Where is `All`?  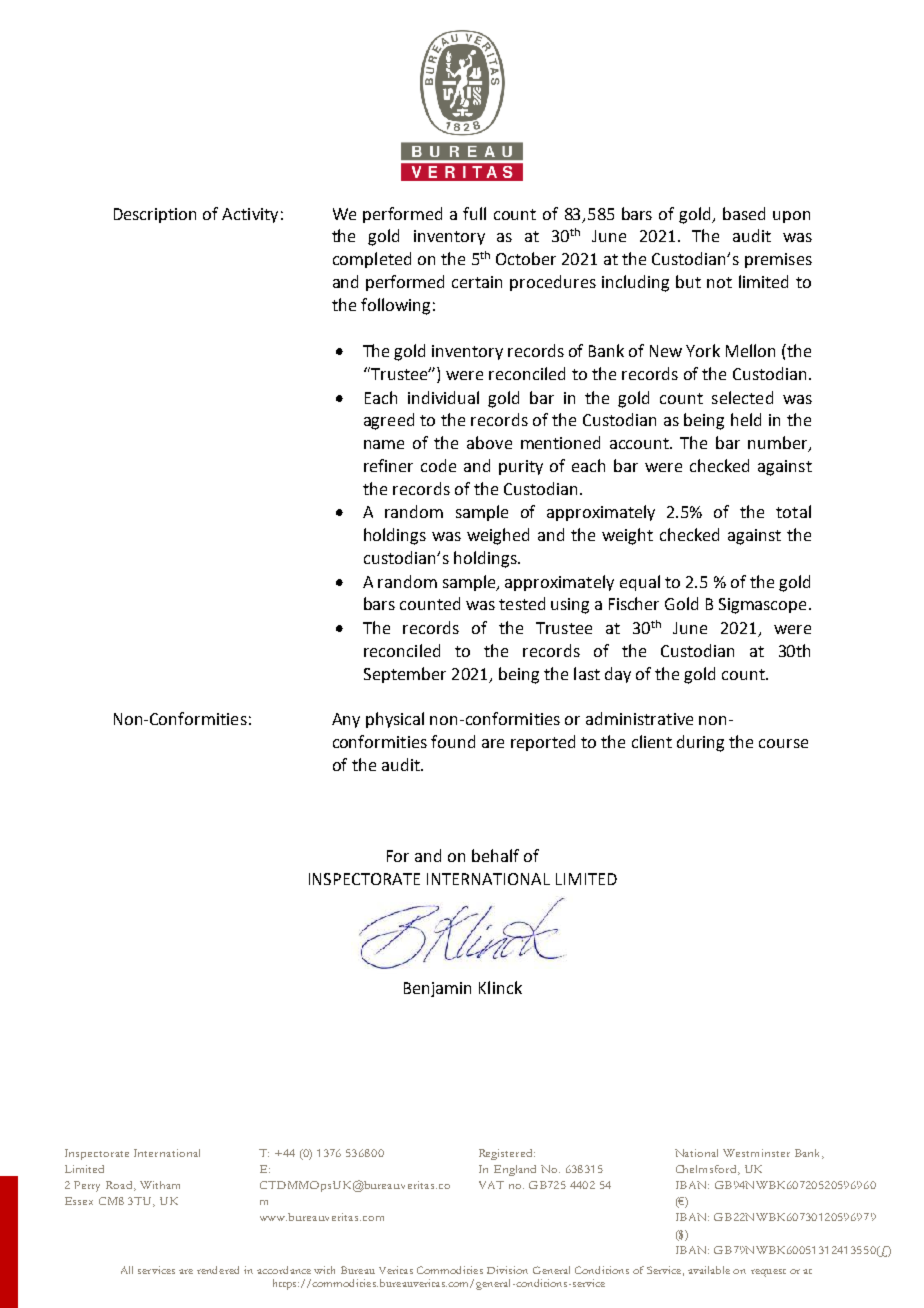 All is located at coordinates (127, 1270).
